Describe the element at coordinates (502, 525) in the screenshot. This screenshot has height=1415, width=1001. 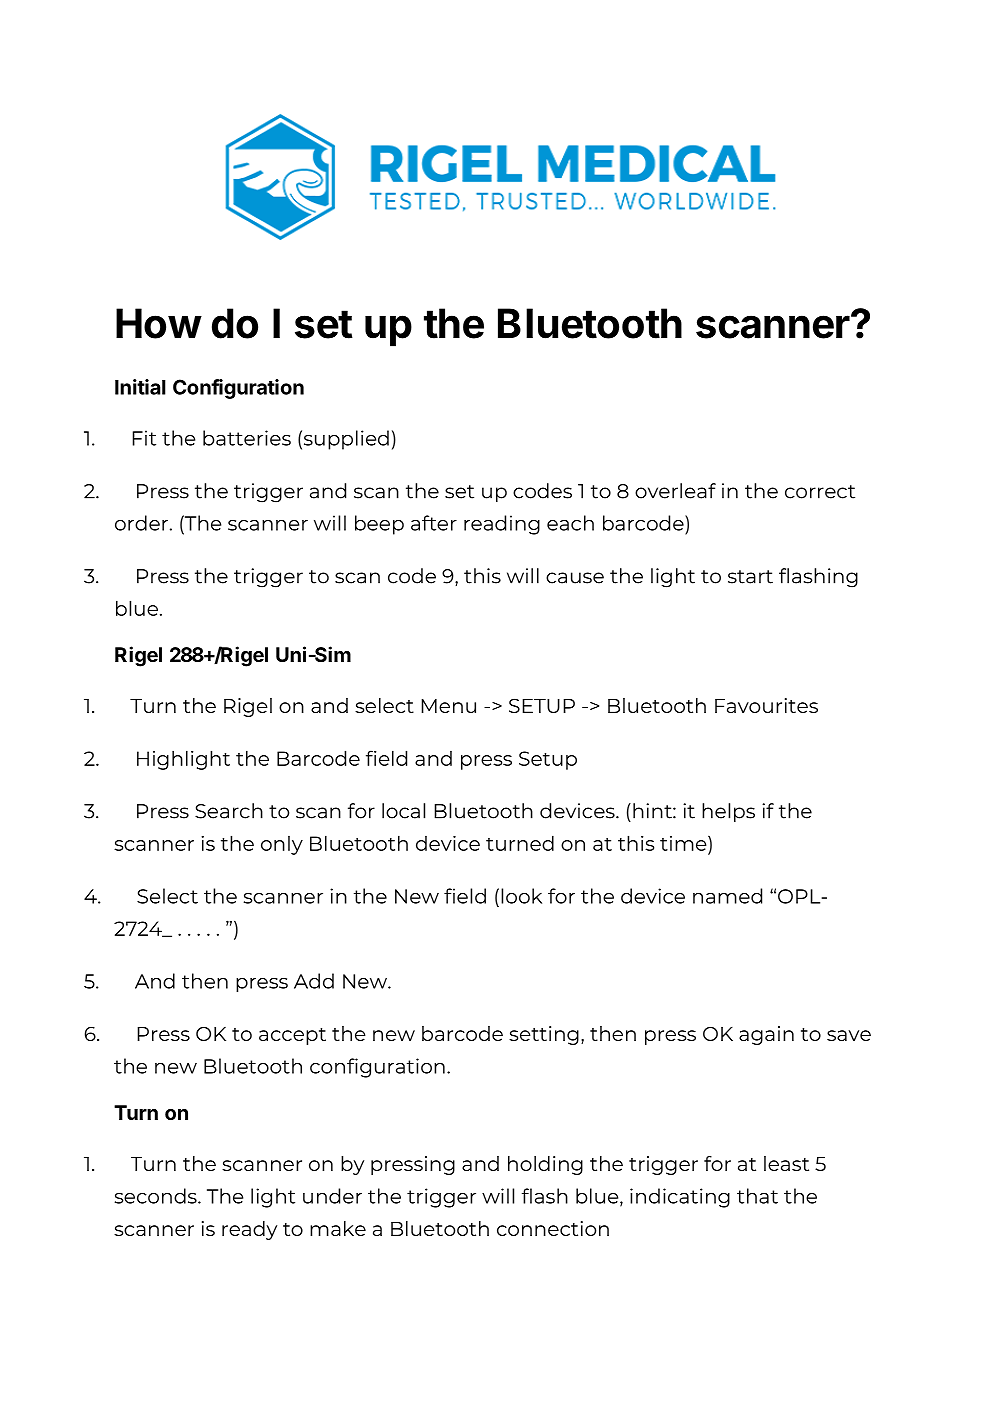
I see `reading` at that location.
